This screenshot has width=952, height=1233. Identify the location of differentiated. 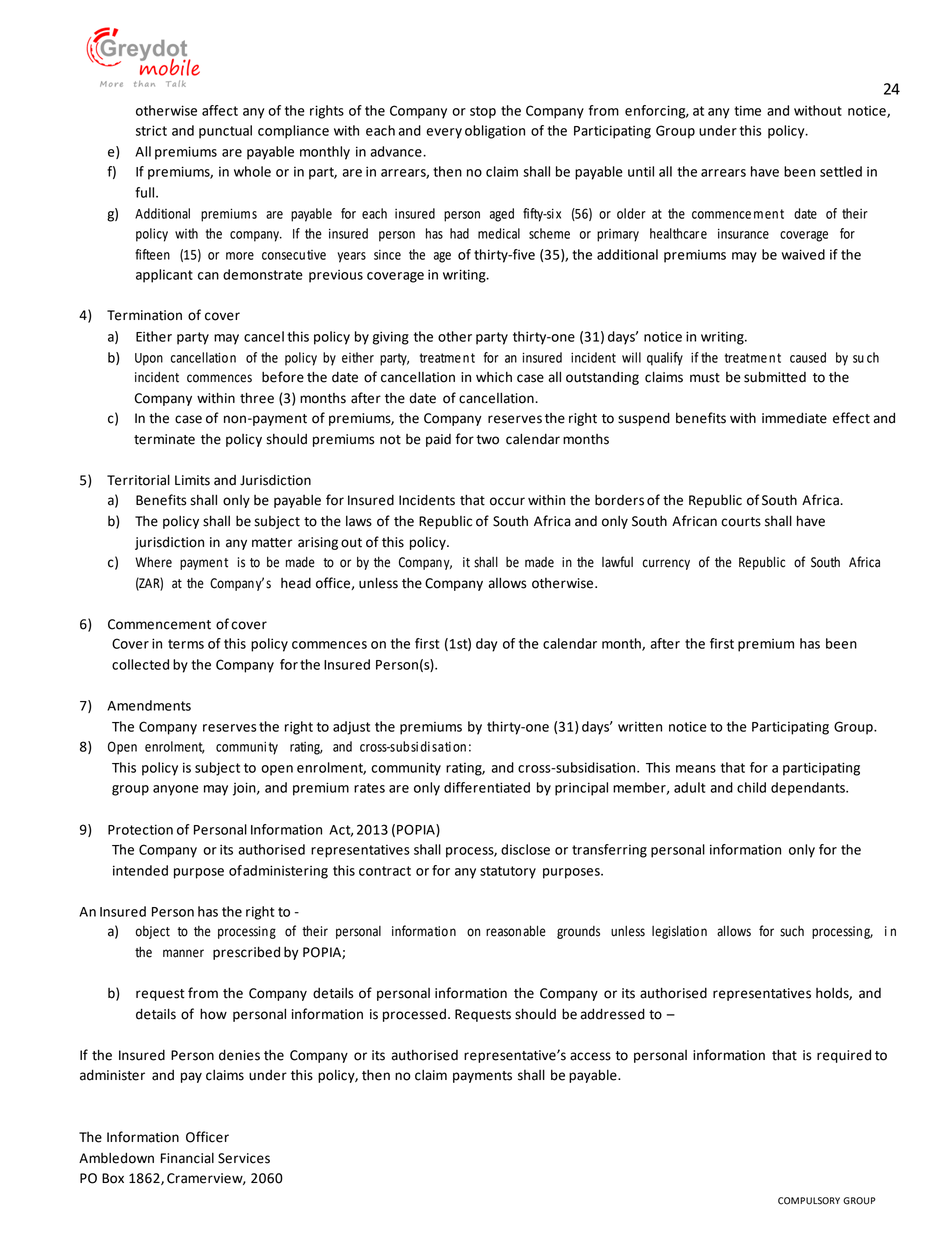
(487, 787).
